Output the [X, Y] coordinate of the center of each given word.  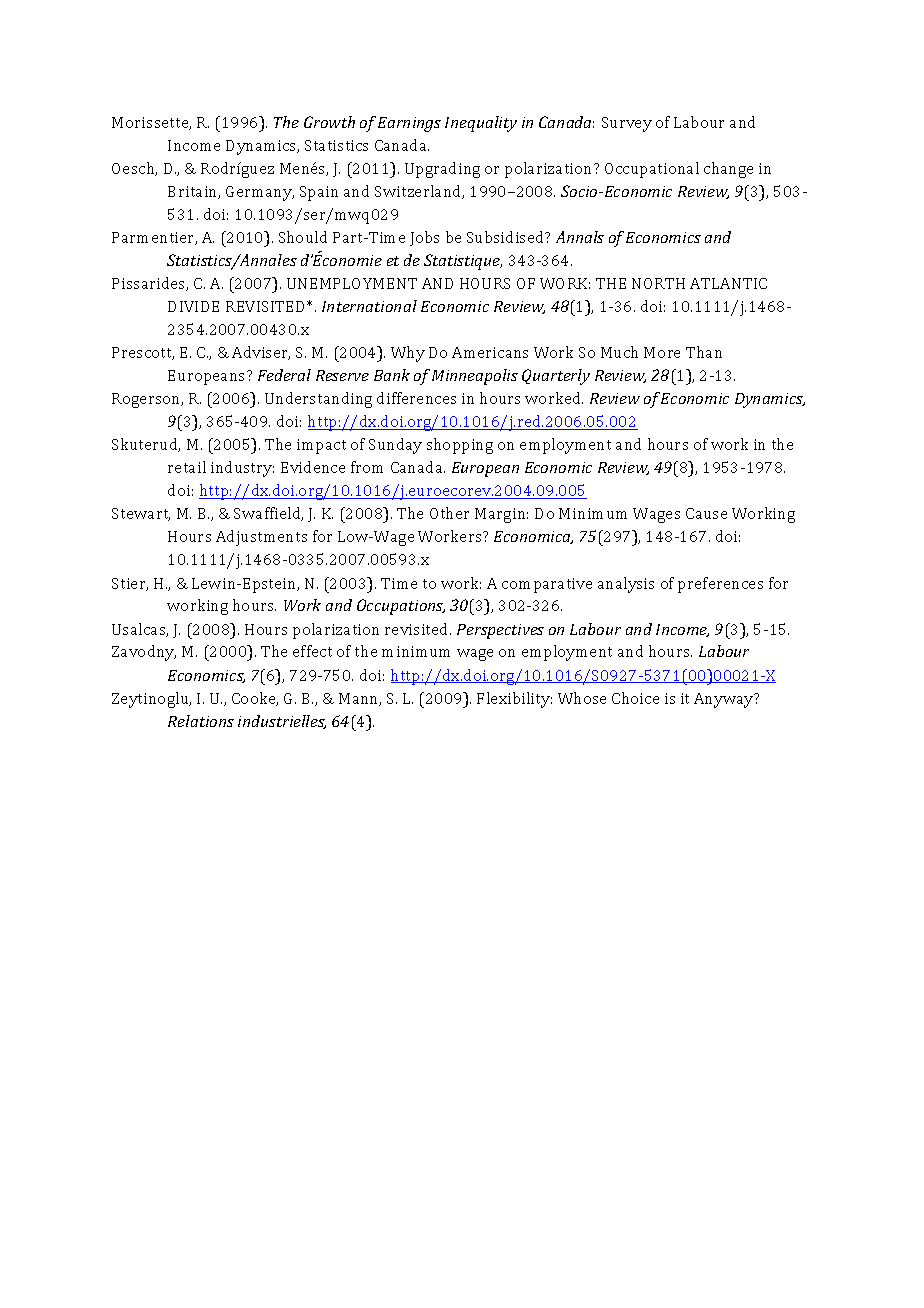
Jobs [424, 238]
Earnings [409, 124]
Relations [201, 721]
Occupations [401, 607]
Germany [260, 193]
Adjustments [261, 538]
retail [187, 467]
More [662, 352]
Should [303, 237]
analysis [626, 585]
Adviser [261, 353]
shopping [460, 446]
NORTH [658, 283]
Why [408, 354]
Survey [627, 124]
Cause [706, 513]
